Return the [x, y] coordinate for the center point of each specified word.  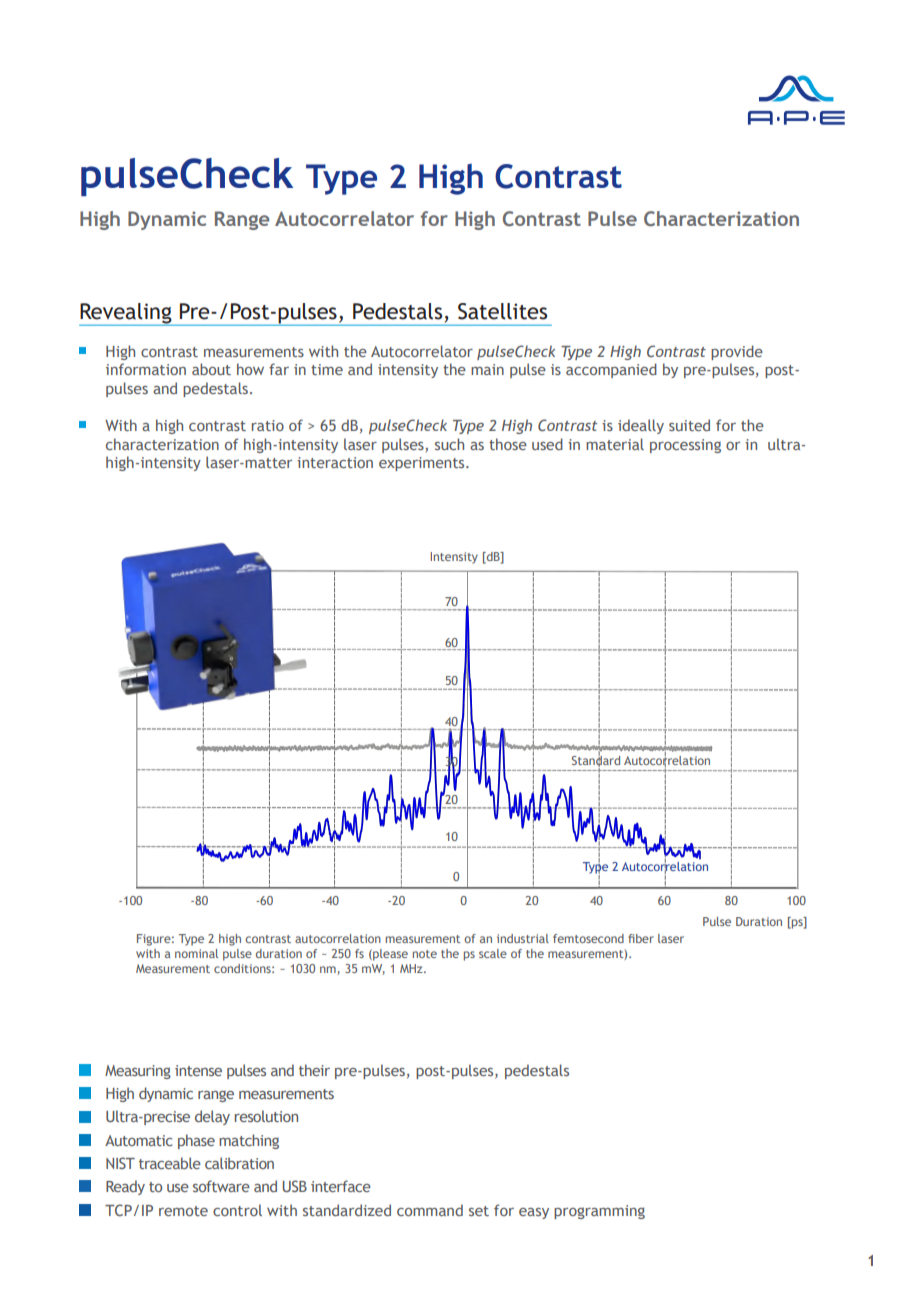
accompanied [611, 370]
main [487, 369]
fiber [641, 938]
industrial [523, 938]
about [211, 369]
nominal [196, 953]
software [221, 1186]
